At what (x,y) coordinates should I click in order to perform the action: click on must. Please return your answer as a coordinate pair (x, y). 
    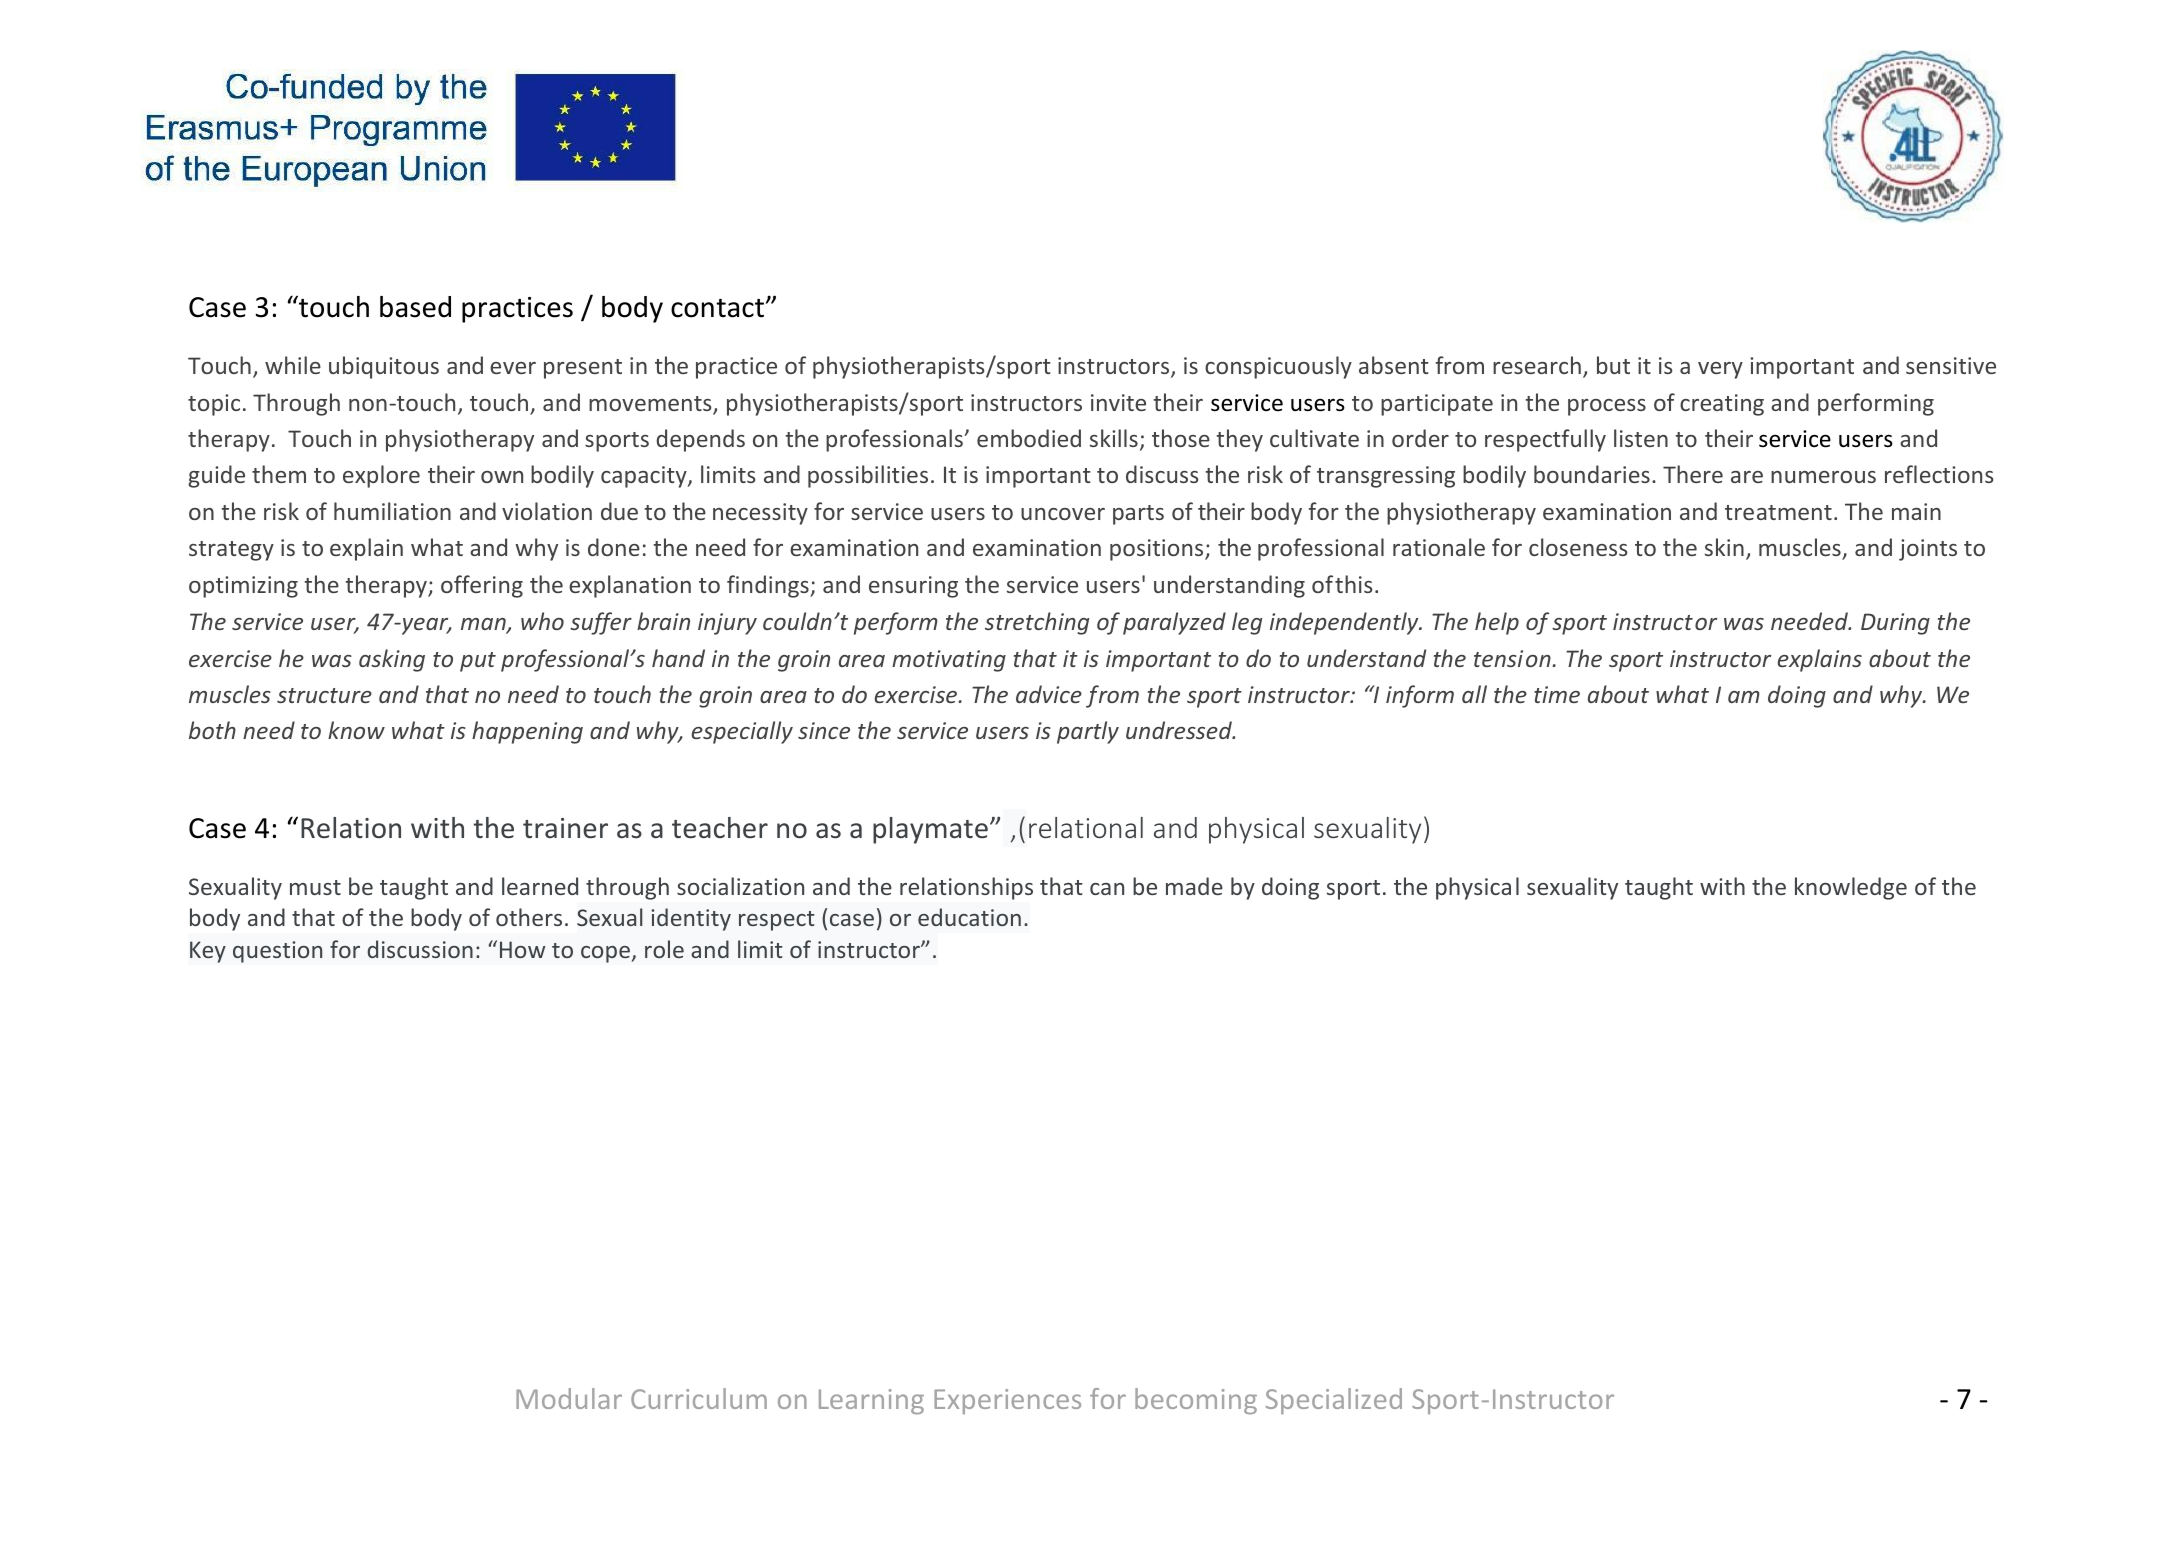
    Looking at the image, I should click on (315, 887).
